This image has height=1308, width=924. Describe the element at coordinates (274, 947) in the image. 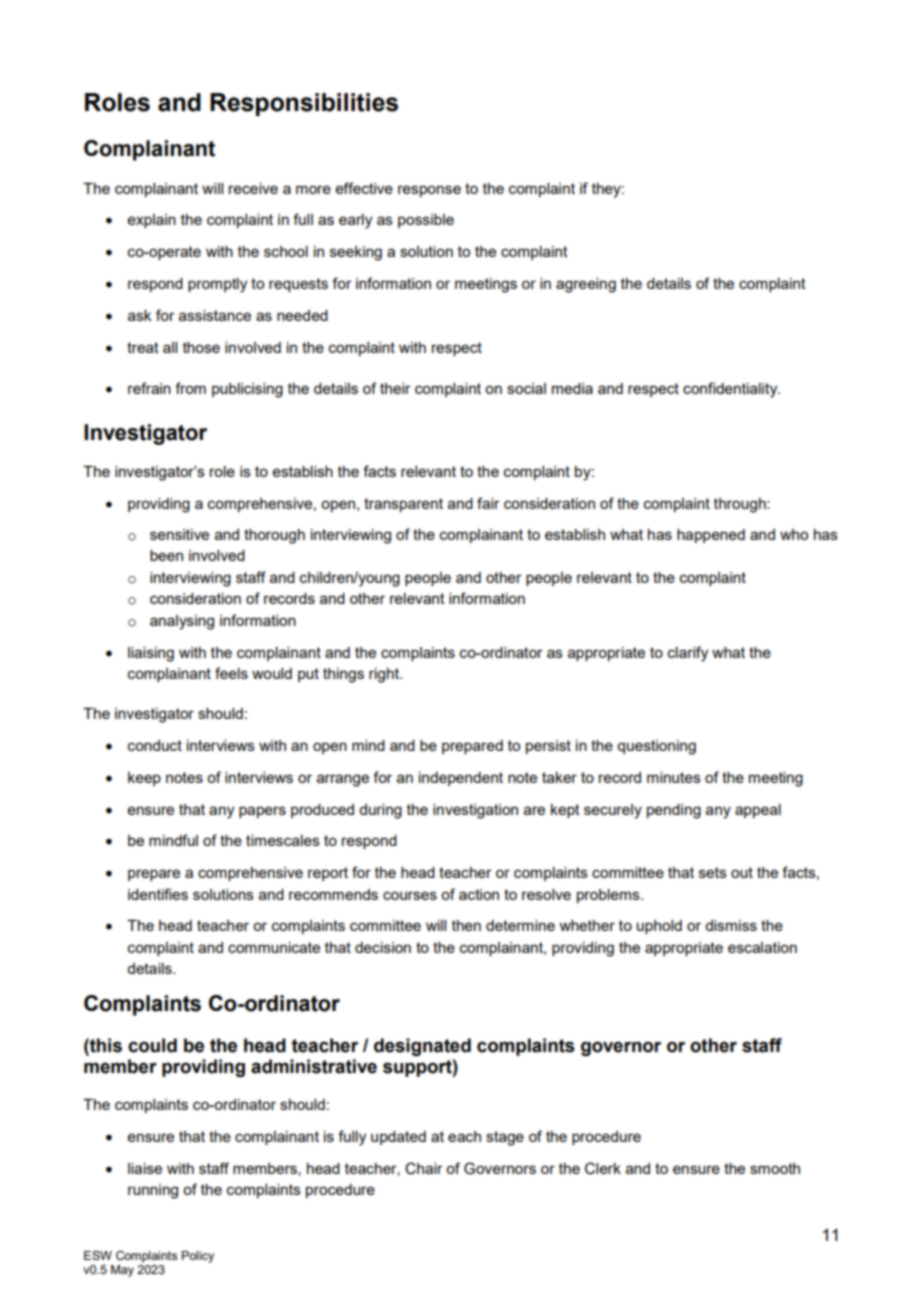

I see `communicate` at that location.
